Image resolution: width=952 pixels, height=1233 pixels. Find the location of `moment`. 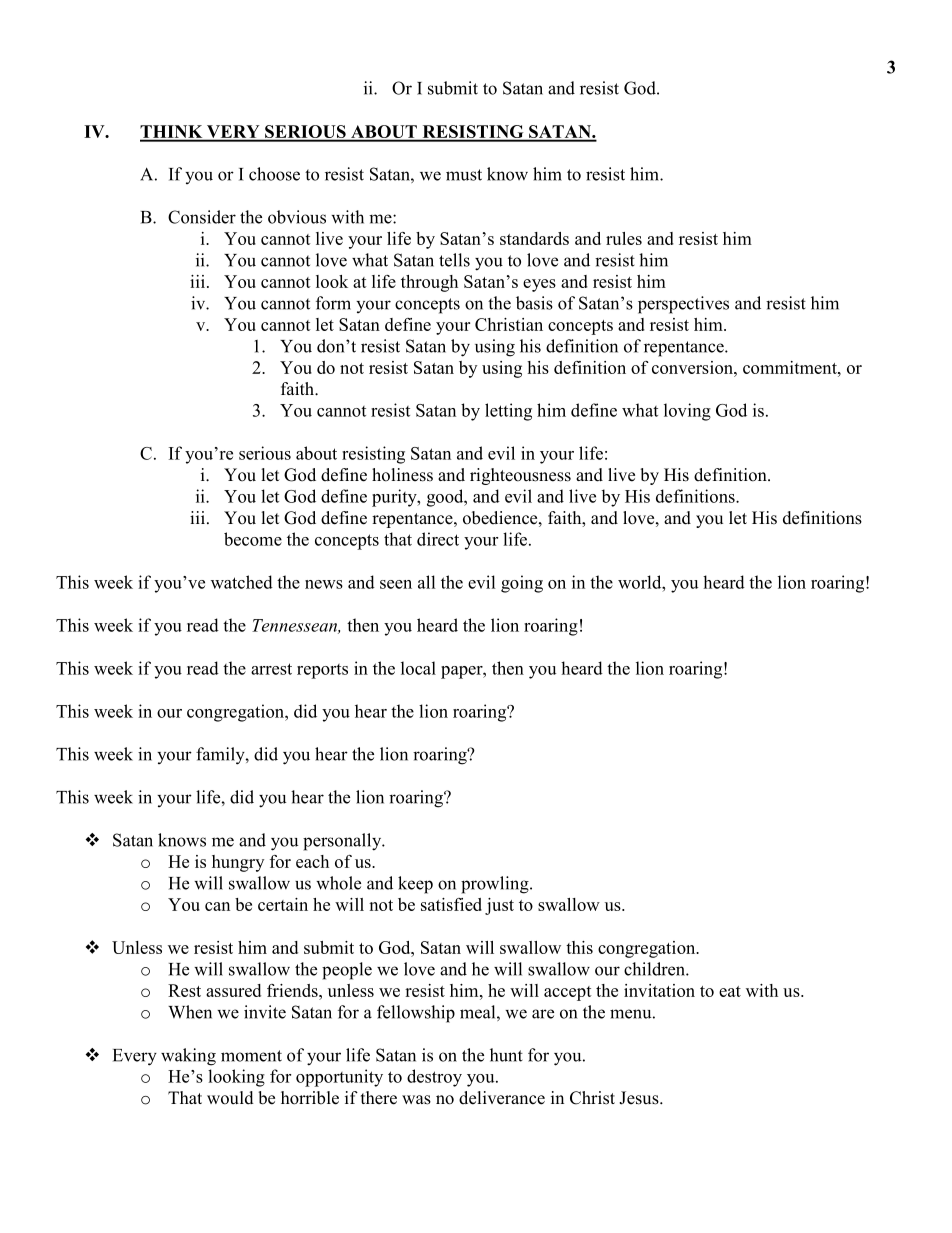

moment is located at coordinates (251, 1056).
